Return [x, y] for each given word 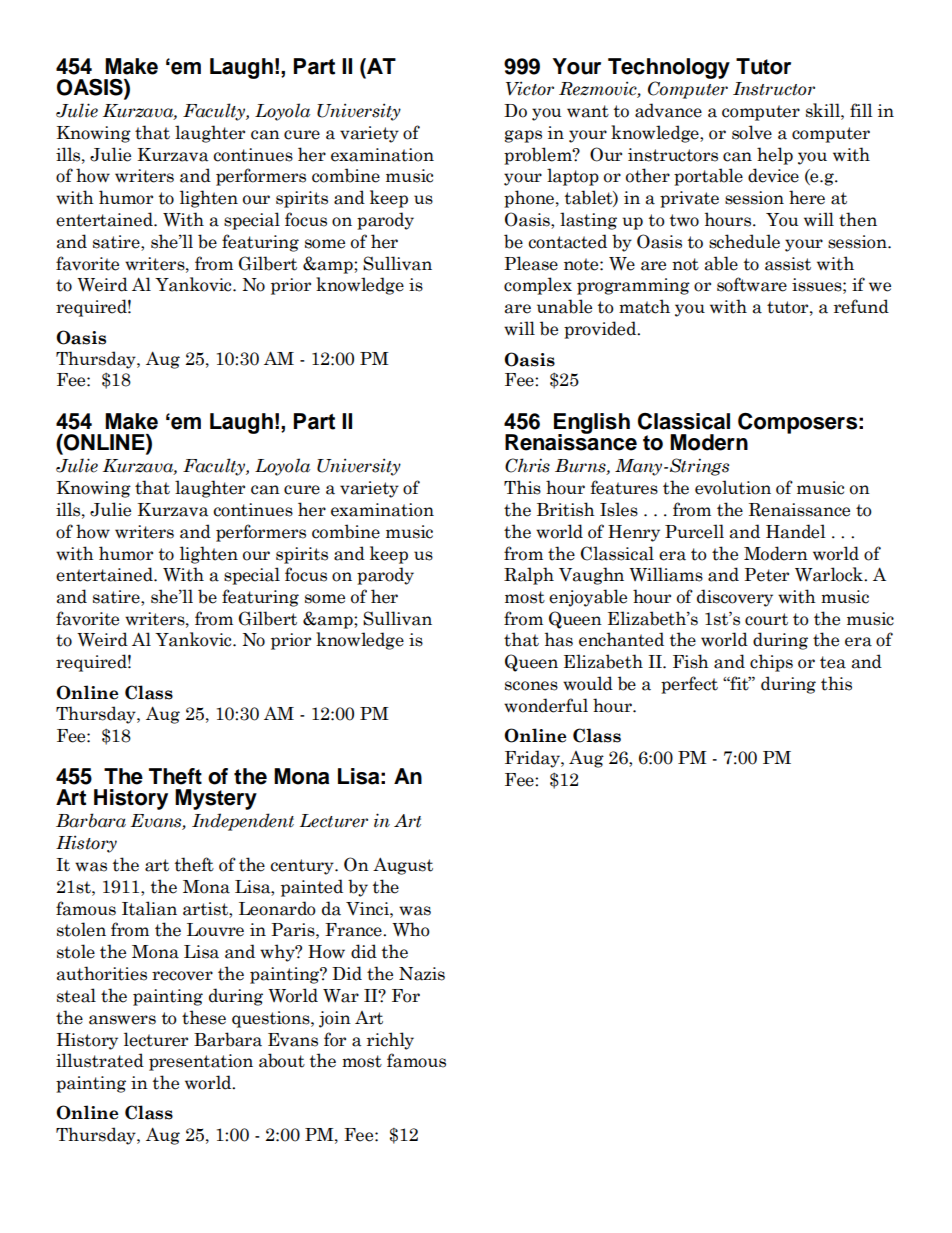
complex [538, 286]
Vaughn [591, 576]
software [752, 284]
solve [752, 132]
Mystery [216, 799]
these [204, 1017]
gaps [523, 136]
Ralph [529, 576]
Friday [533, 759]
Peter [766, 575]
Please [531, 263]
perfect [689, 685]
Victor [530, 88]
